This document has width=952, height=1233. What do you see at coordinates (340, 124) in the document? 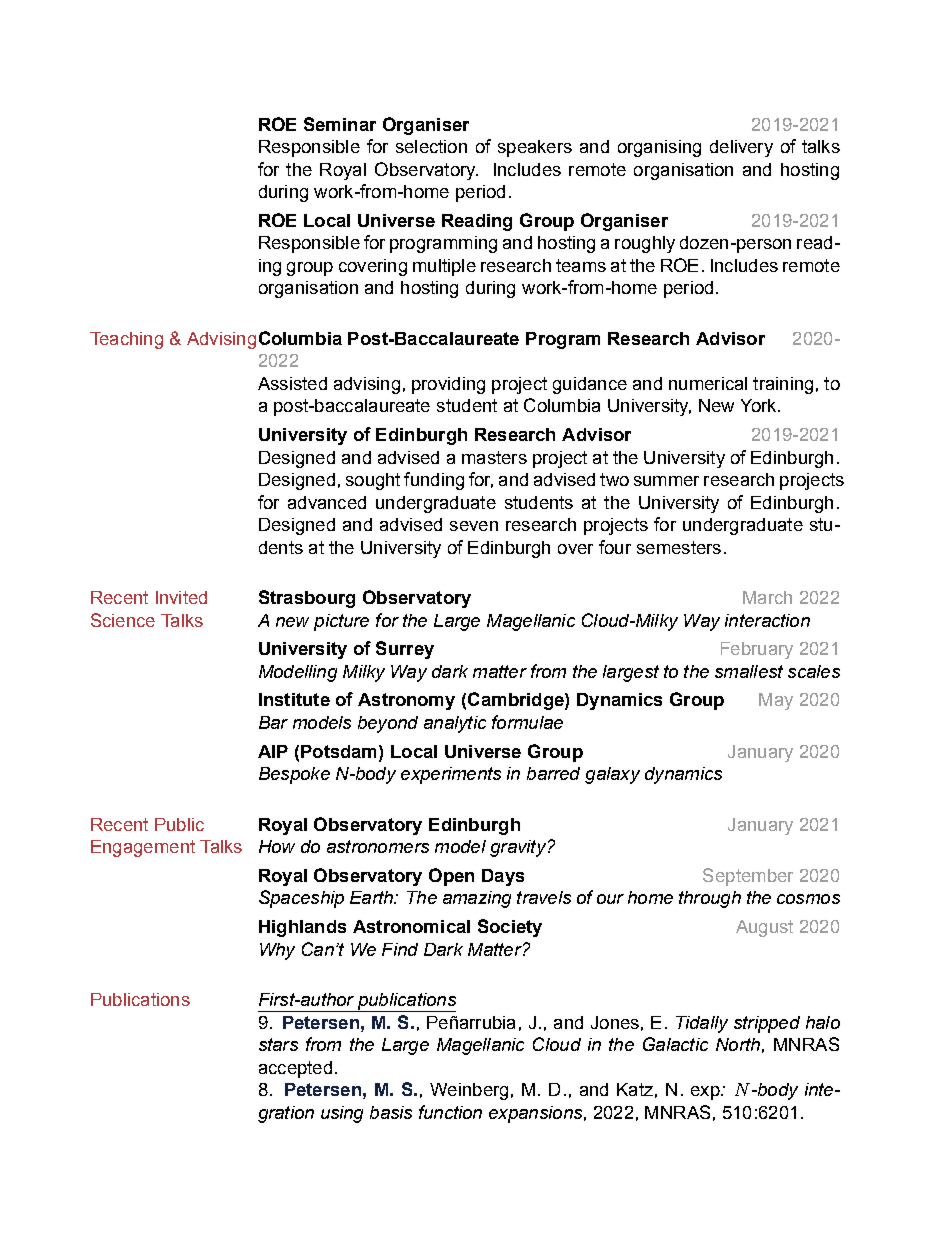
I see `Seminar` at bounding box center [340, 124].
